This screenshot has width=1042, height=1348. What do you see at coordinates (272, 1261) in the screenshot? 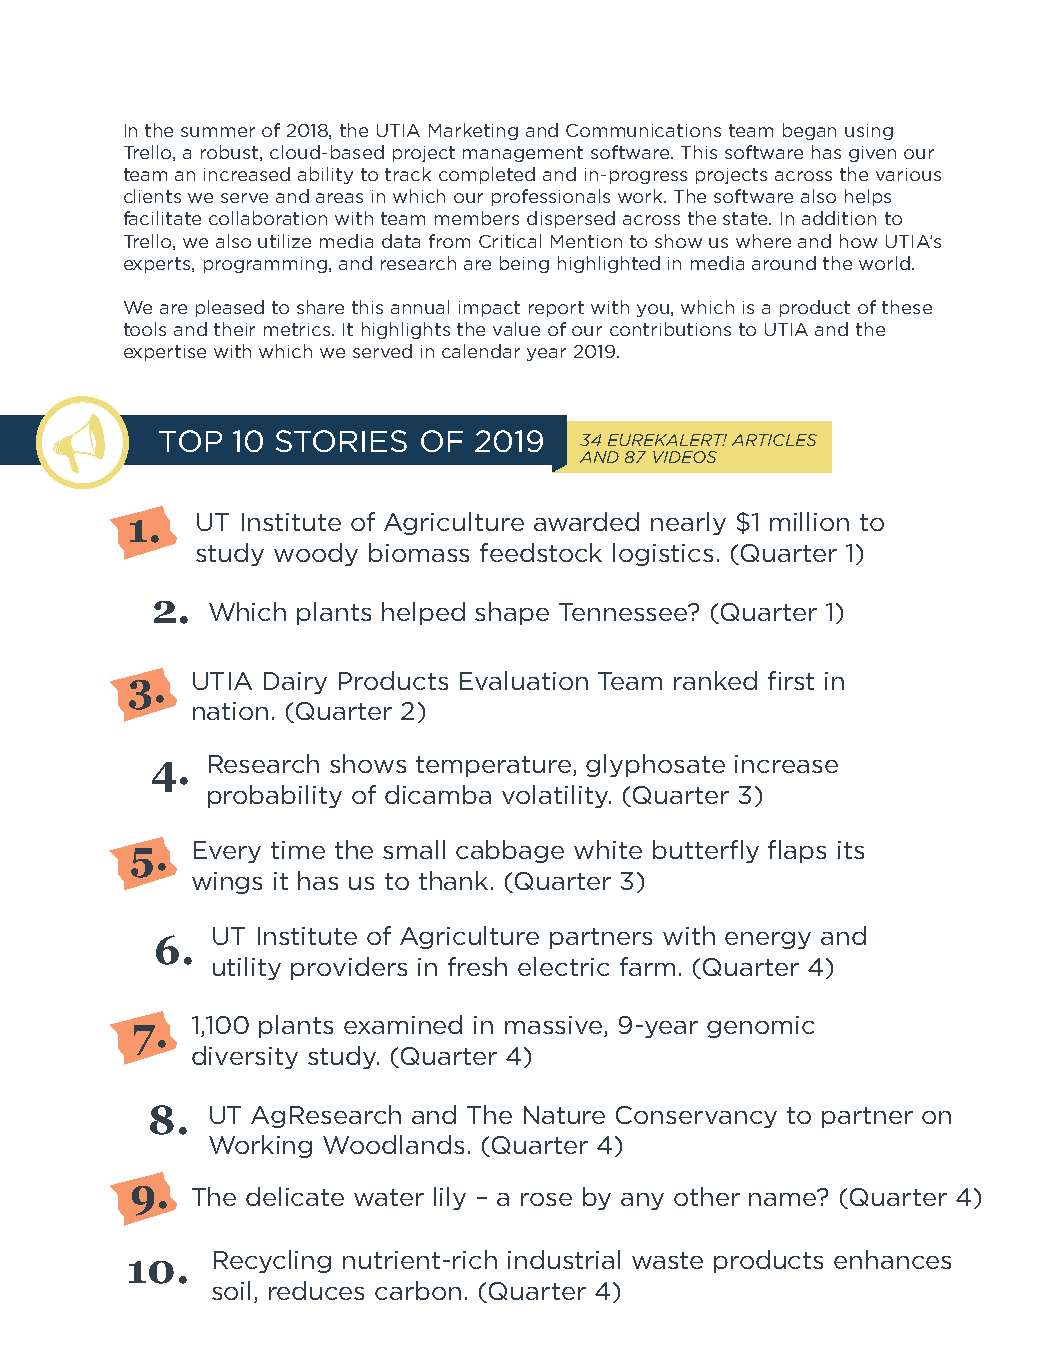
I see `Recycling` at bounding box center [272, 1261].
